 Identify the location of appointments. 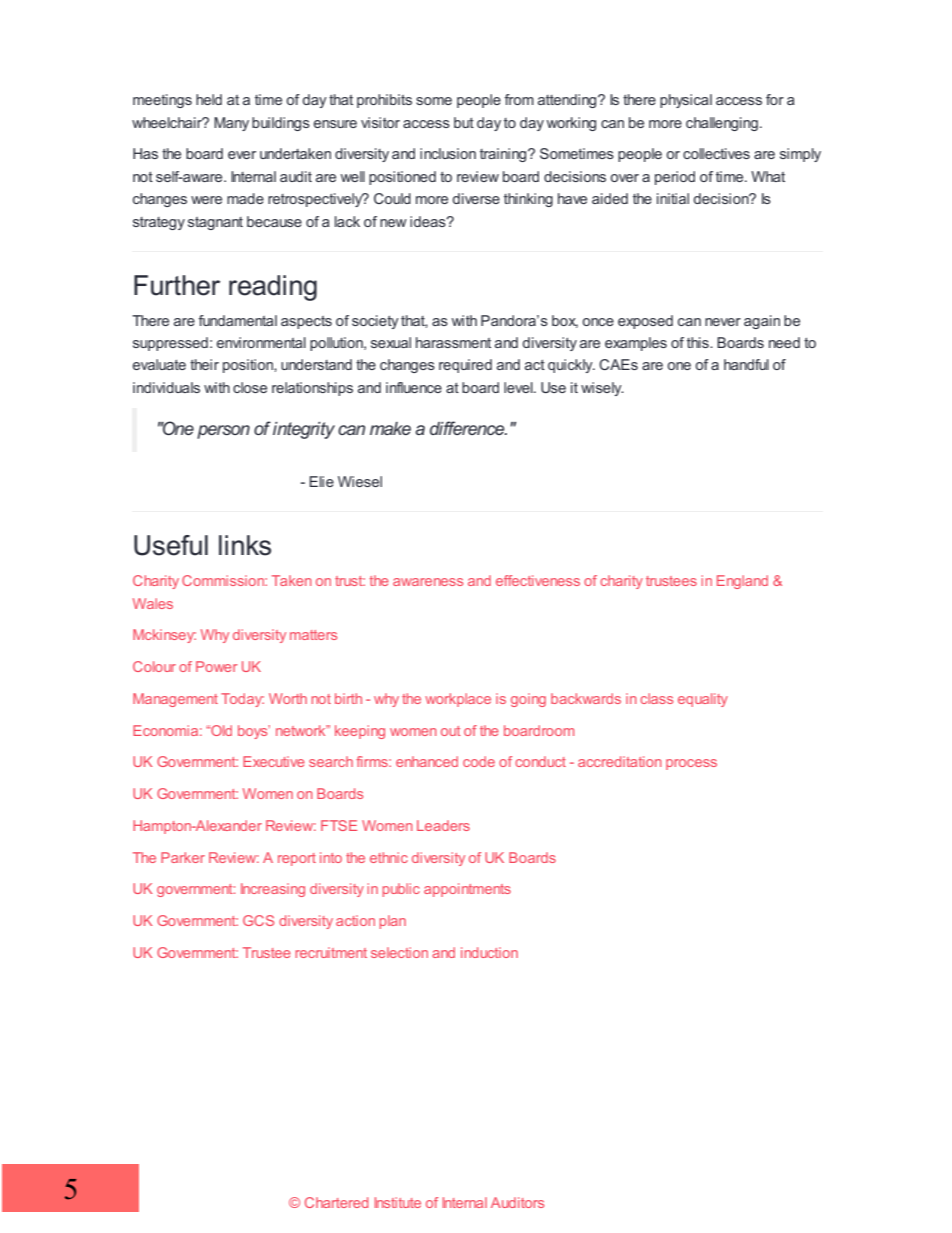
(467, 890).
